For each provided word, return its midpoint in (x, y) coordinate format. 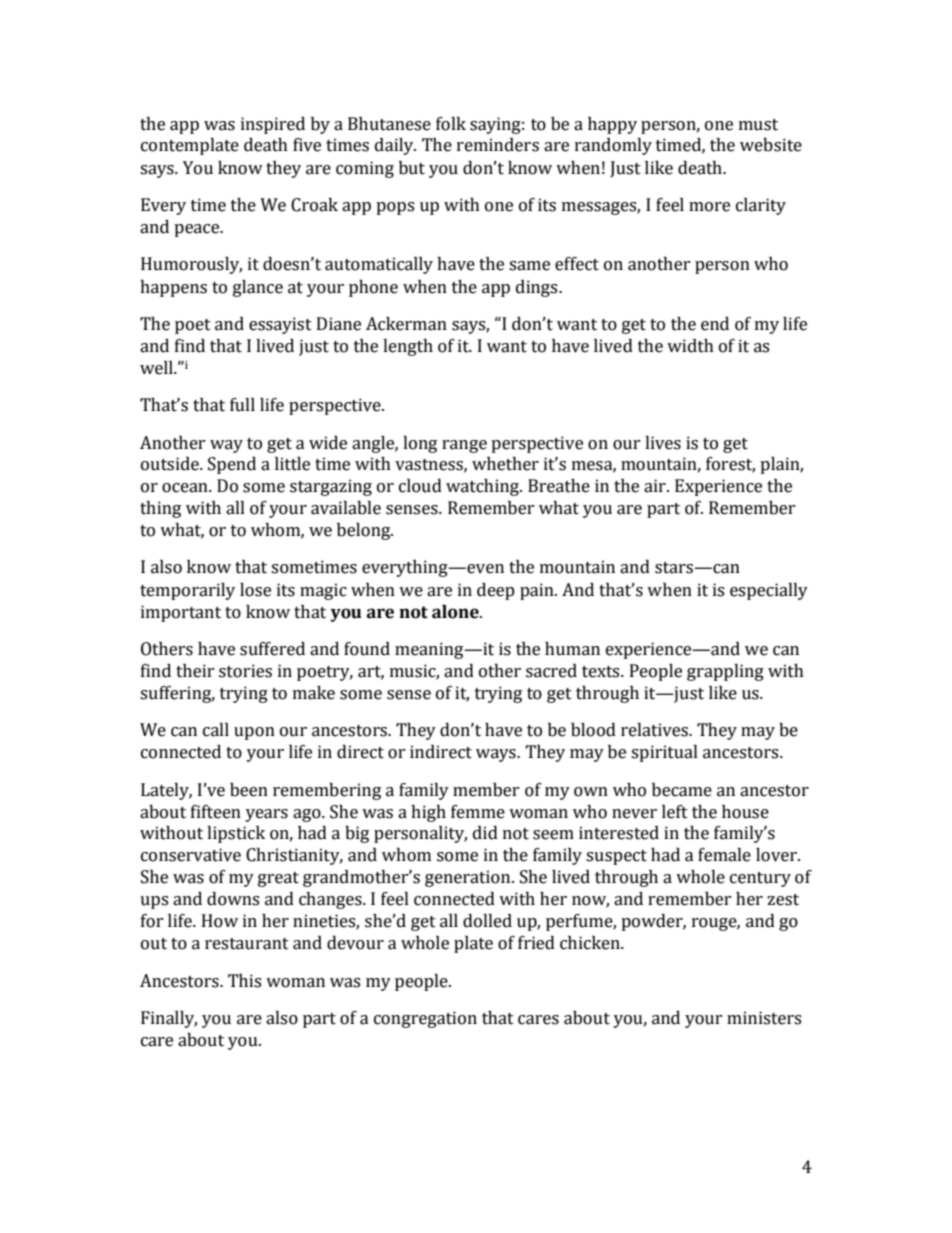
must (758, 125)
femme (478, 812)
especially (769, 591)
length (408, 347)
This (244, 981)
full (242, 405)
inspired (273, 125)
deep (496, 591)
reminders (498, 145)
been (249, 790)
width (690, 346)
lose (255, 590)
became (682, 790)
